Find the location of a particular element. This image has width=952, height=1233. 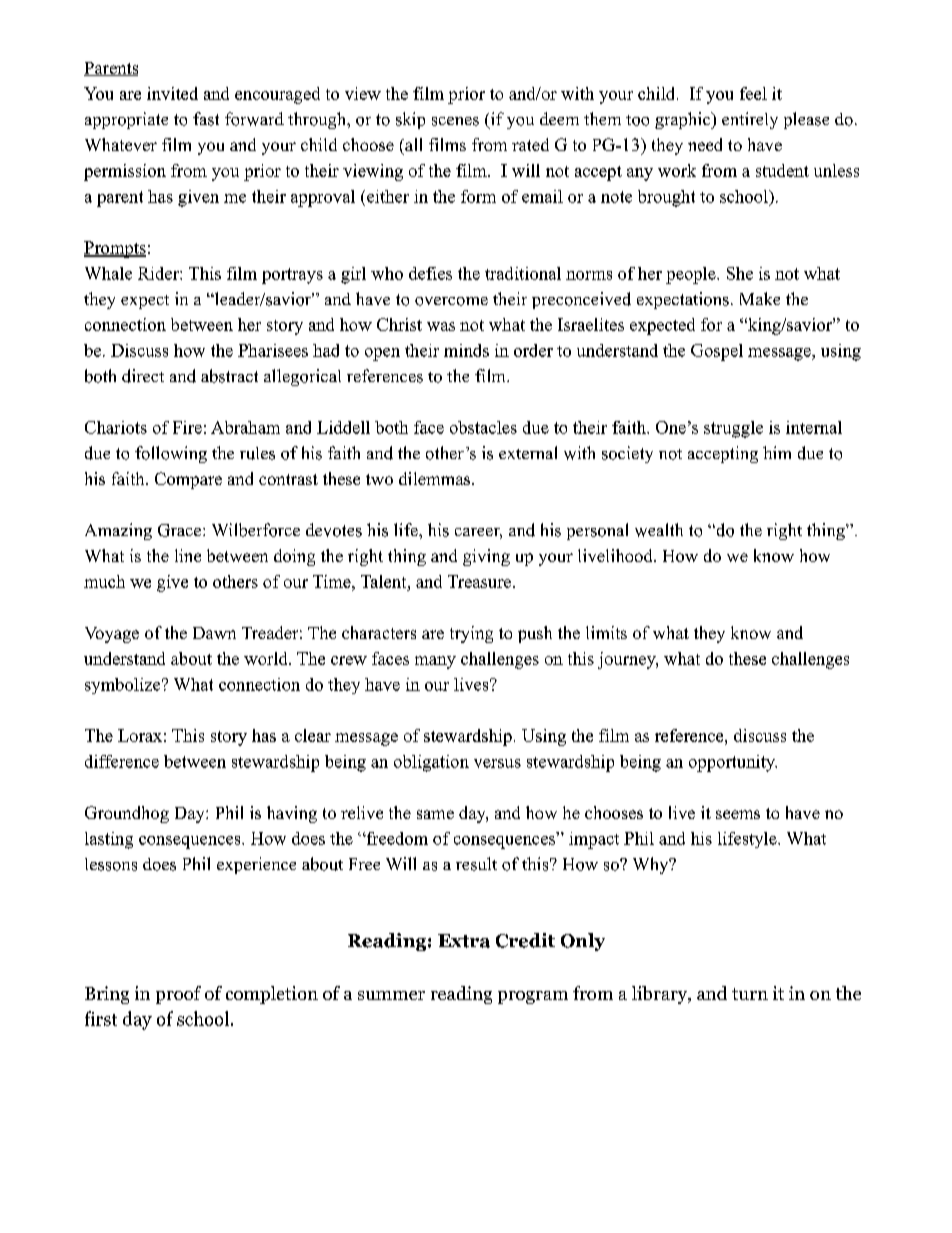

entirely is located at coordinates (750, 120).
